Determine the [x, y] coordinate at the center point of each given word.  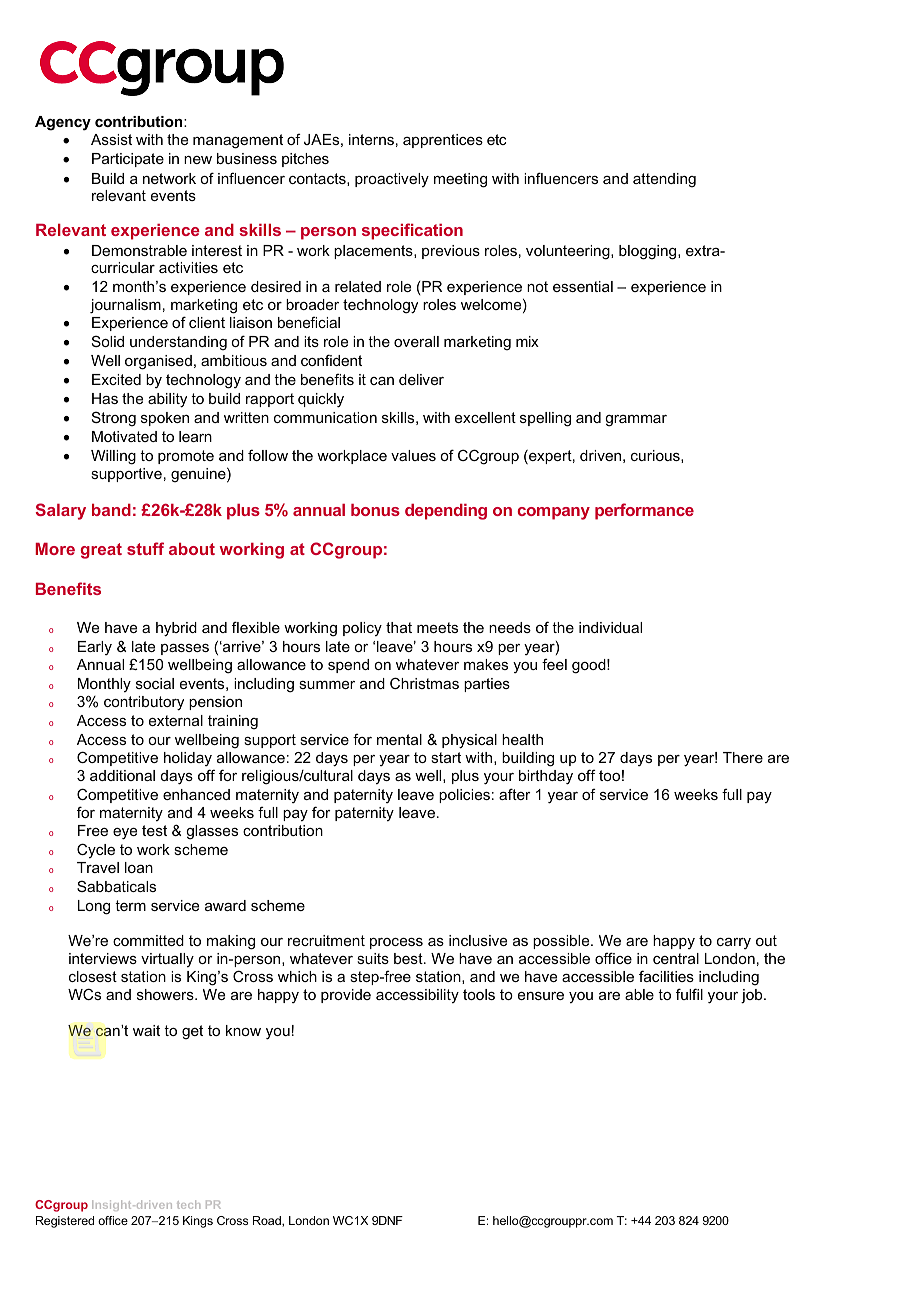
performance [644, 511]
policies [464, 796]
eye [125, 834]
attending [664, 180]
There [743, 757]
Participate [128, 160]
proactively [392, 180]
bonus [375, 510]
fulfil [689, 994]
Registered [65, 1222]
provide [346, 996]
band [111, 510]
